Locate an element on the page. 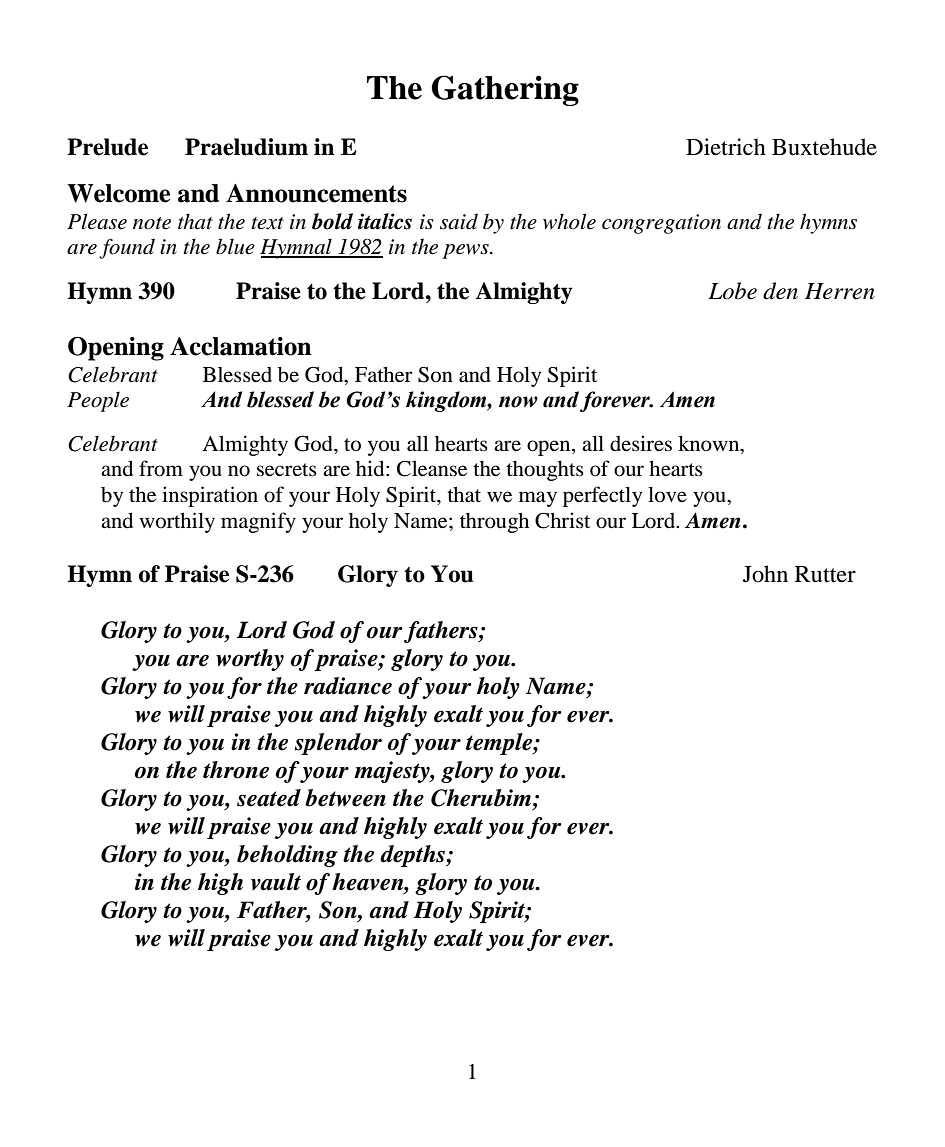  vault is located at coordinates (276, 882).
